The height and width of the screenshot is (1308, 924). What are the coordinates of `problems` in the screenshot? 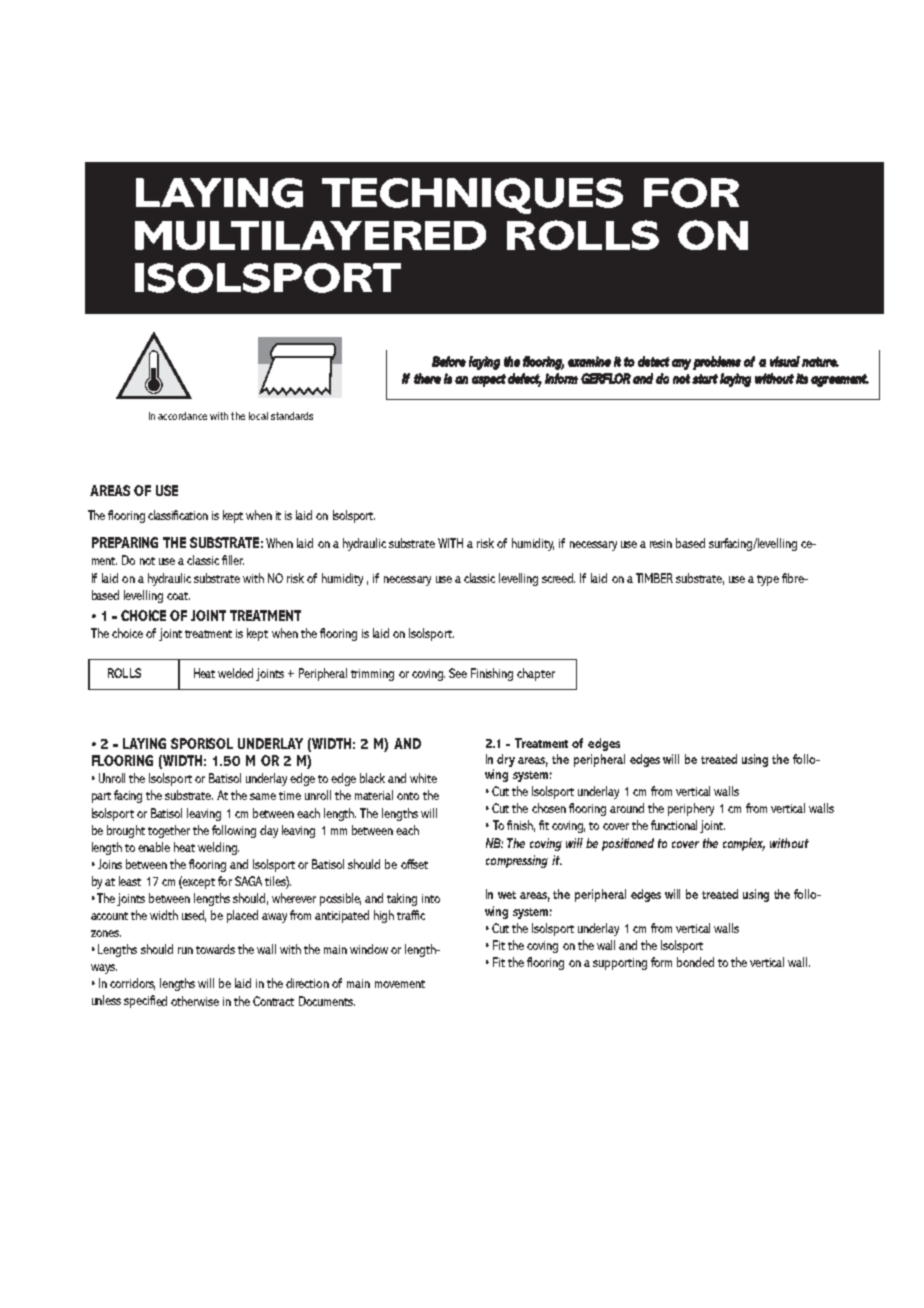 It's located at (717, 363).
